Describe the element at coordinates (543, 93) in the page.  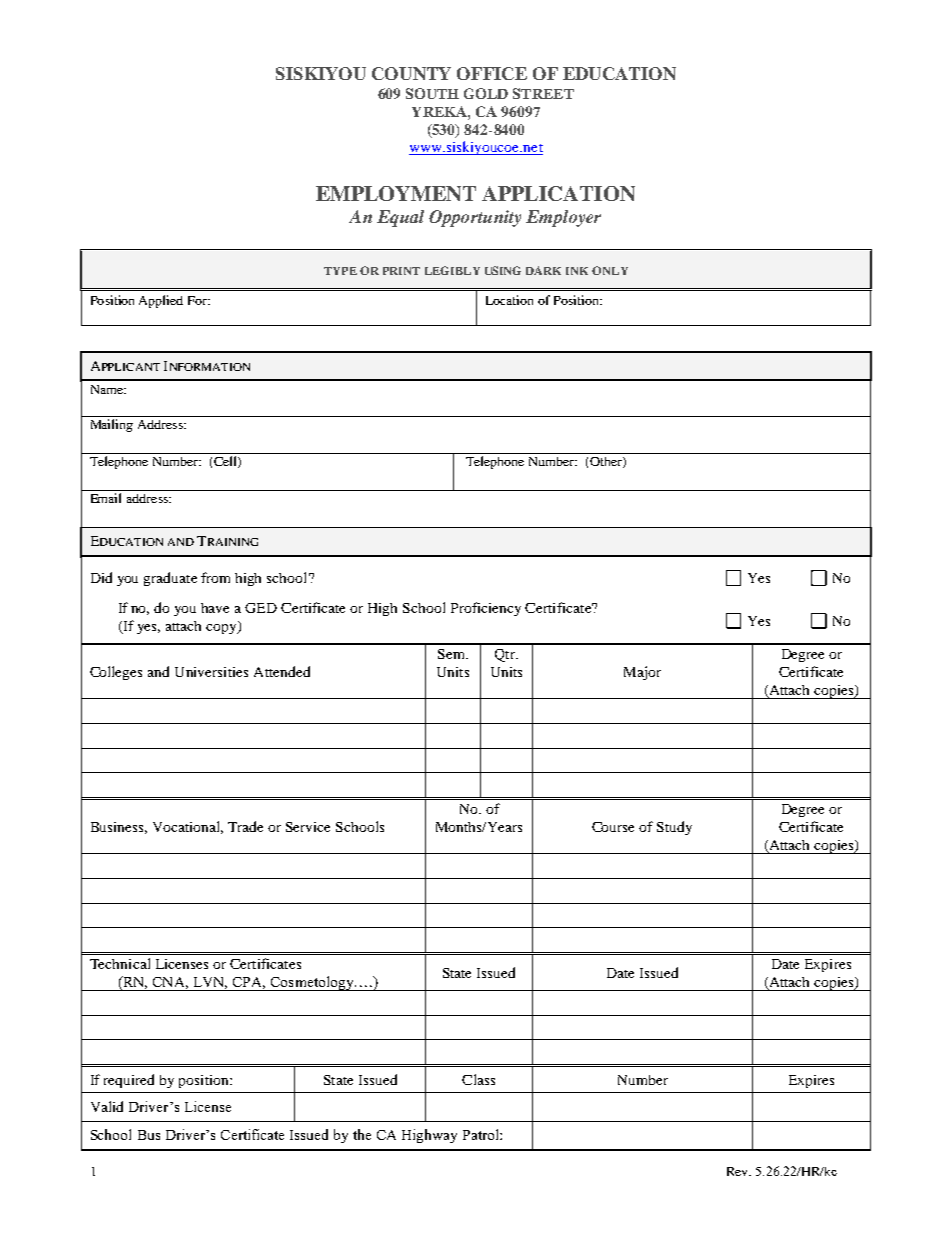
I see `STREET` at that location.
